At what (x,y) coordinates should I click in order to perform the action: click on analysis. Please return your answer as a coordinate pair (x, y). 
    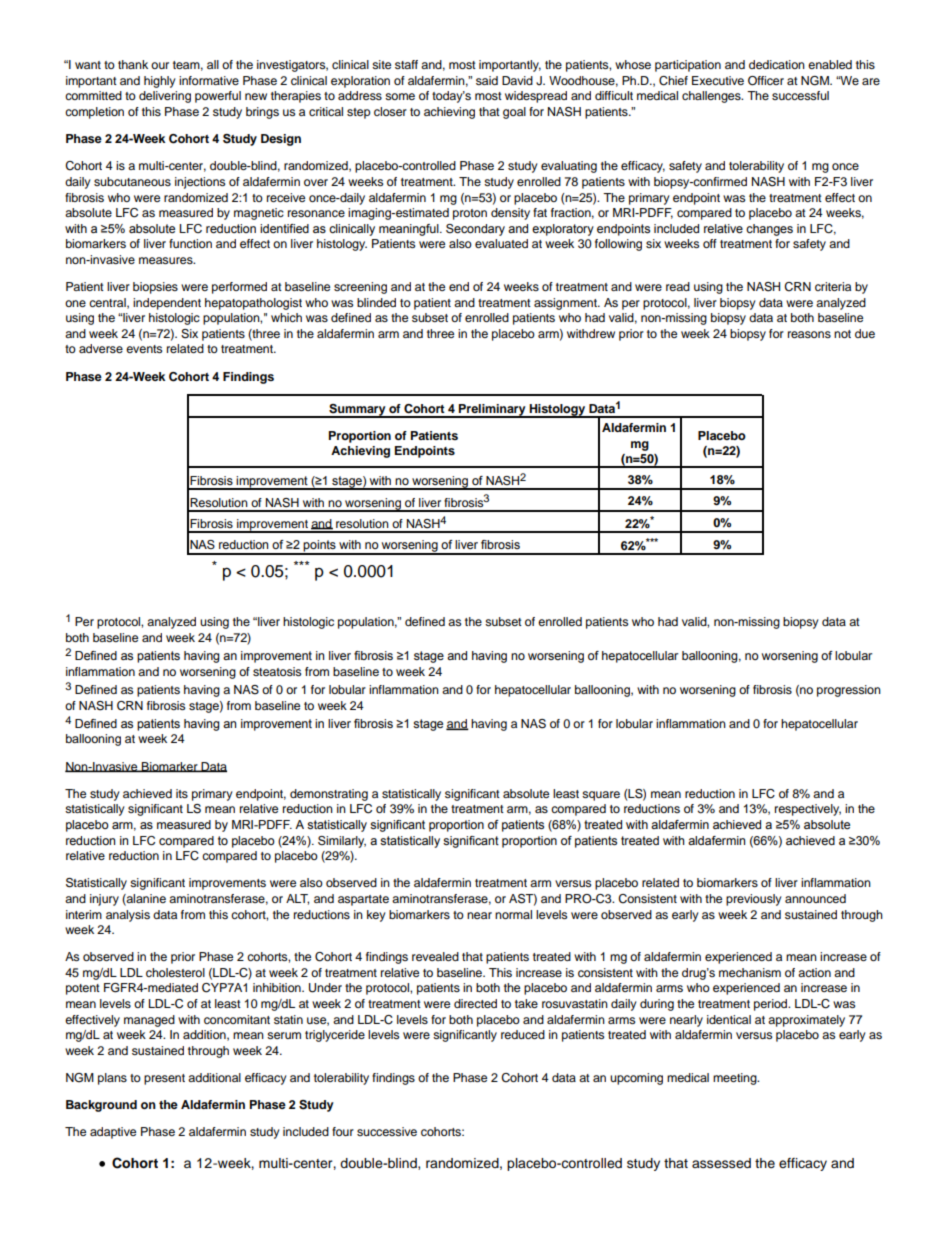
    Looking at the image, I should click on (128, 916).
